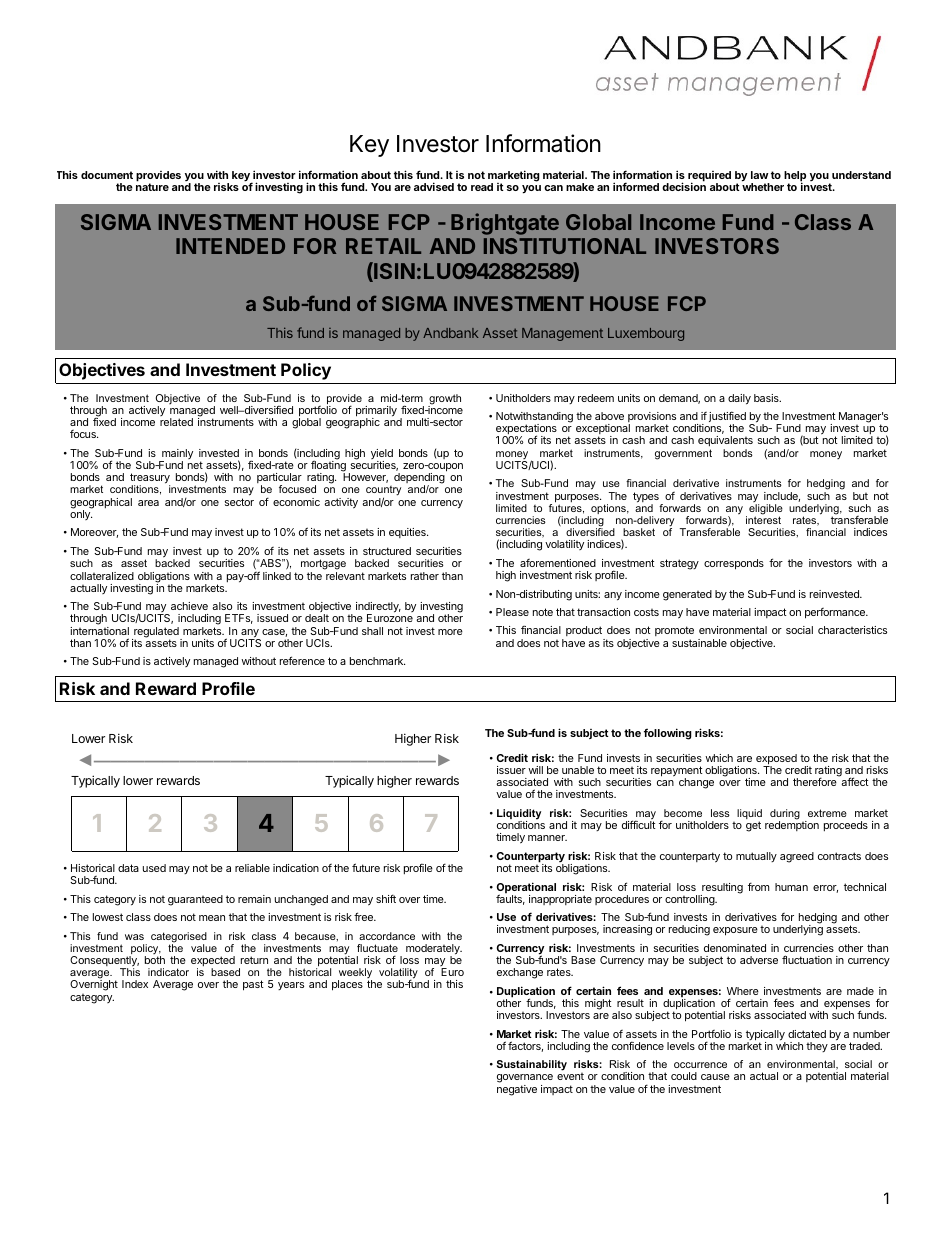  What do you see at coordinates (526, 430) in the image?
I see `expectations` at bounding box center [526, 430].
